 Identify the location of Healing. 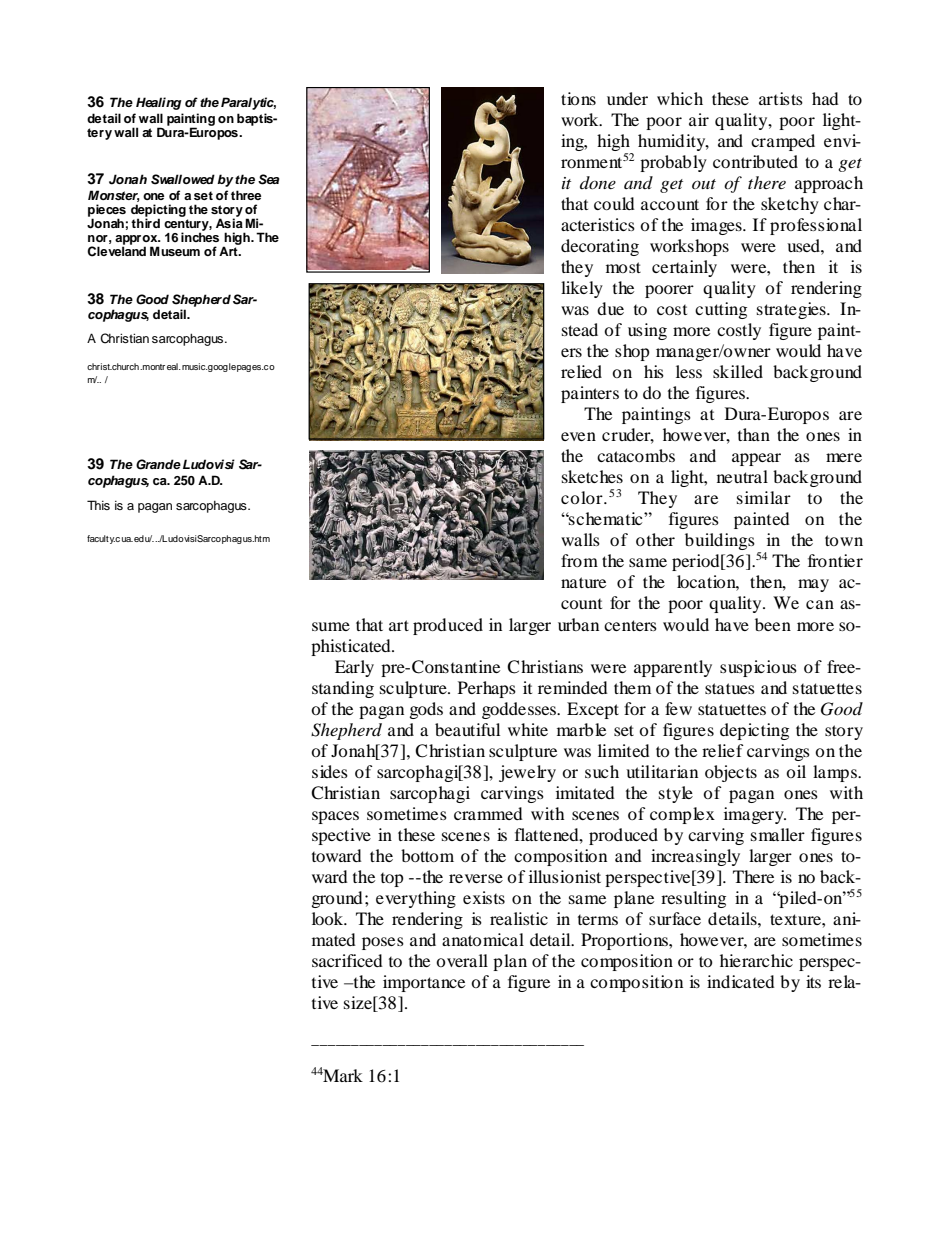
(159, 103).
